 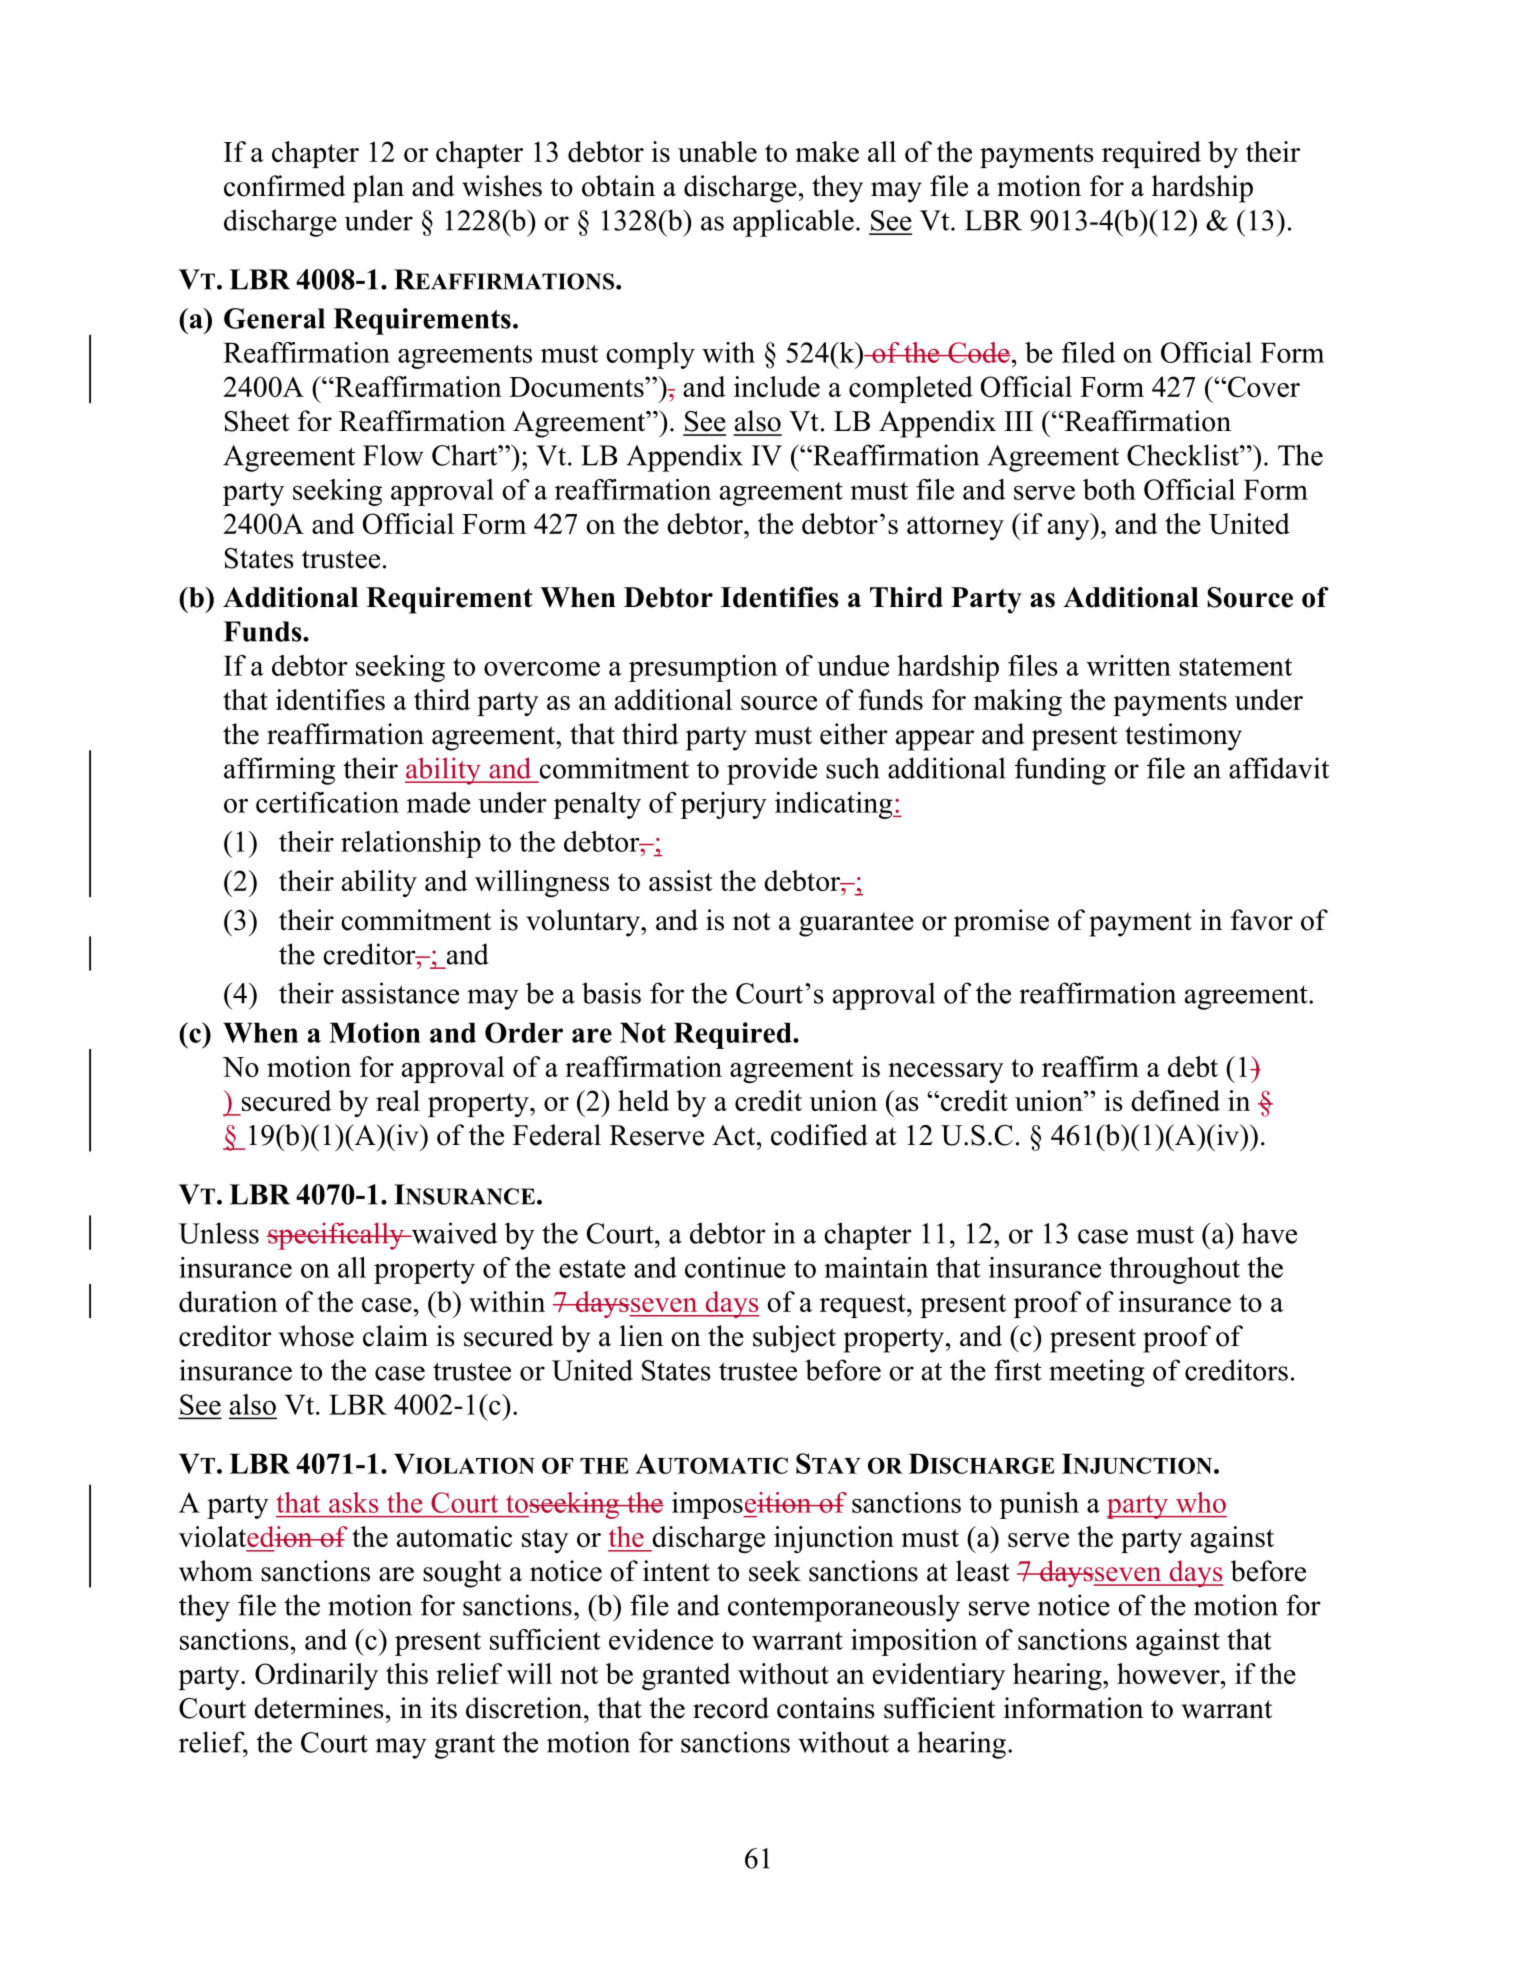 I want to click on Code, so click(x=978, y=352).
